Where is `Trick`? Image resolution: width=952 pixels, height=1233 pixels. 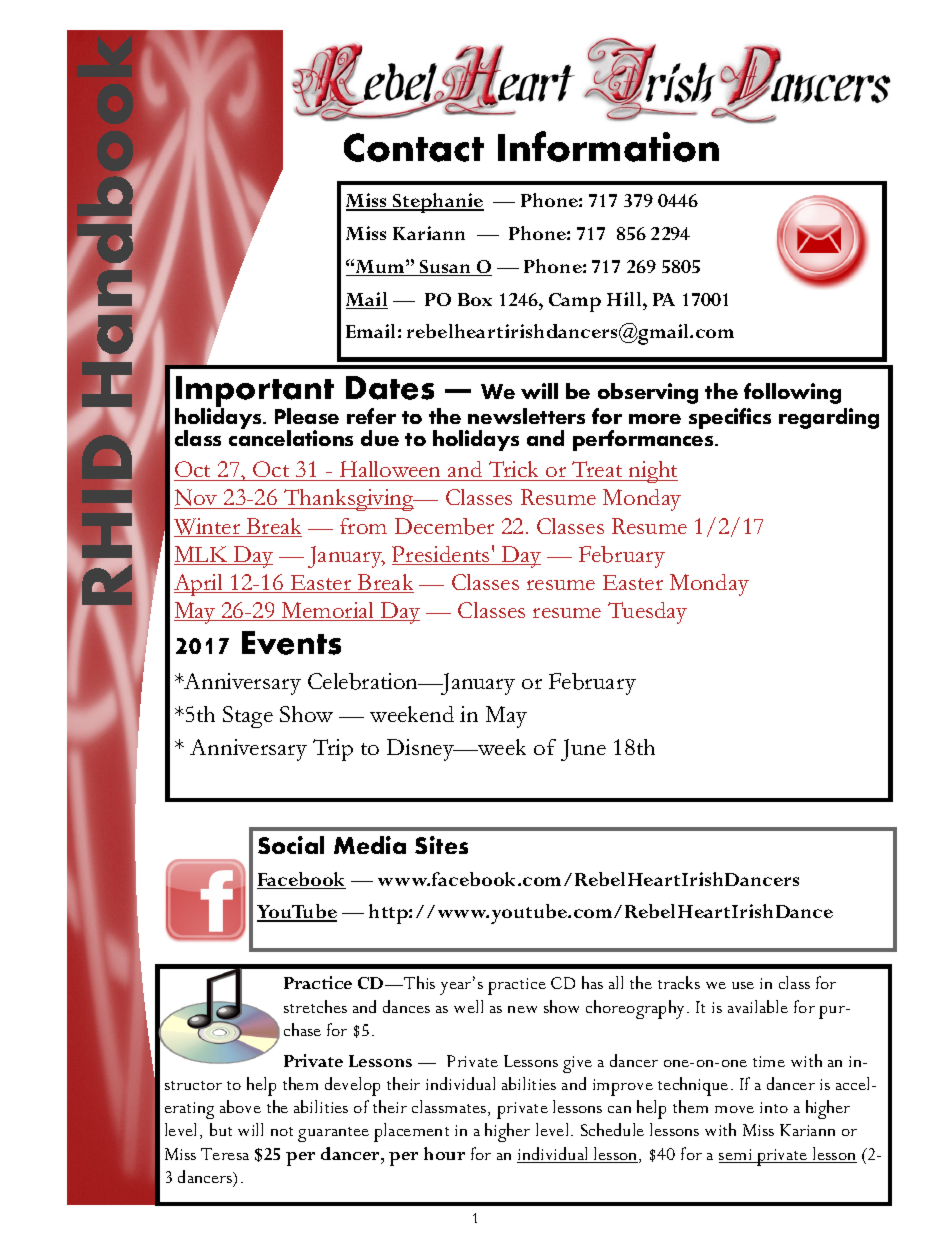
Trick is located at coordinates (514, 471).
